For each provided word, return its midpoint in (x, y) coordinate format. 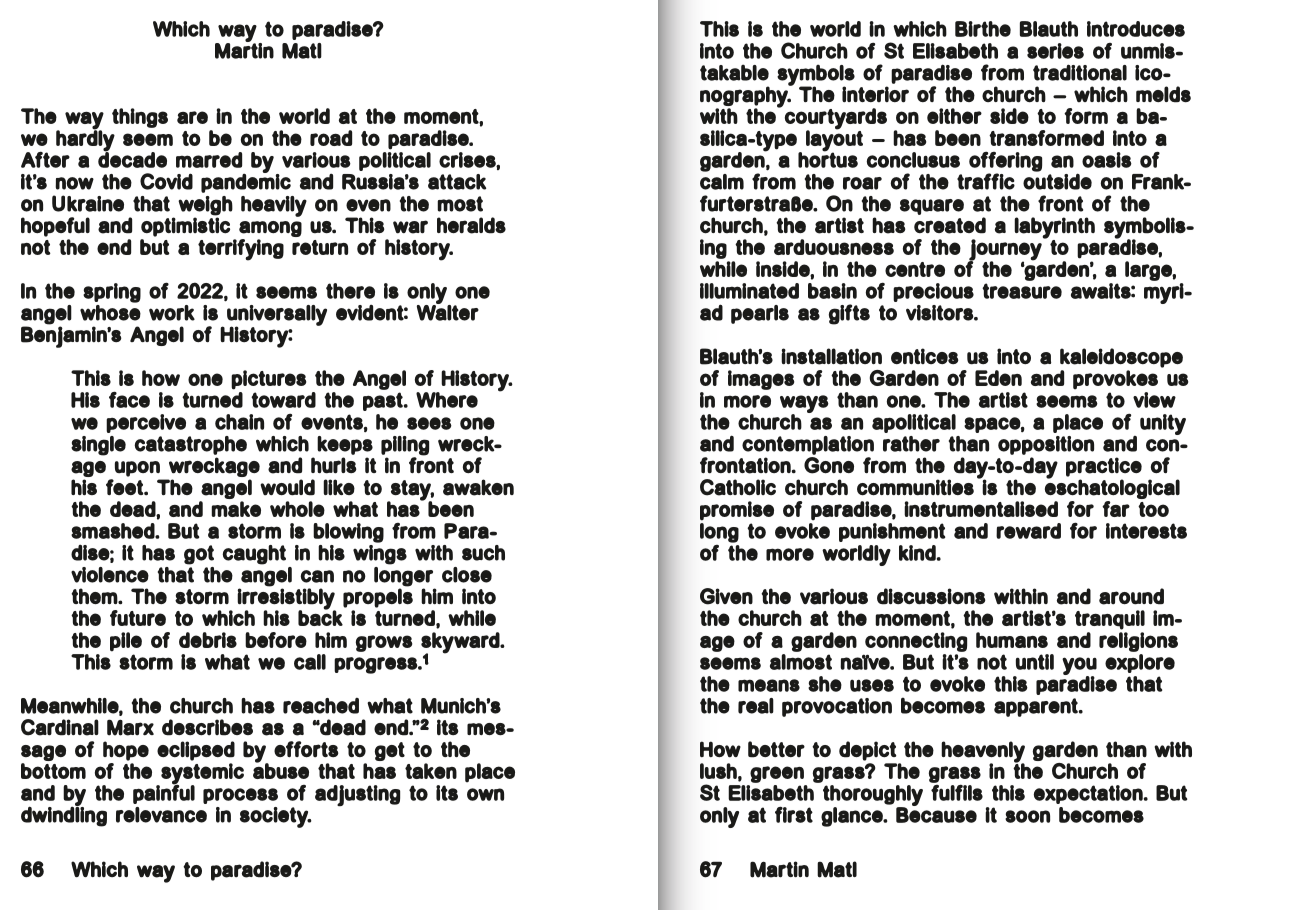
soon (1027, 816)
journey (1006, 250)
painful (164, 793)
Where (447, 400)
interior (875, 94)
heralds (471, 225)
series (1055, 51)
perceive (146, 423)
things (140, 118)
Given (726, 596)
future (138, 618)
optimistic (185, 226)
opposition (1046, 445)
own (485, 794)
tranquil (1110, 620)
